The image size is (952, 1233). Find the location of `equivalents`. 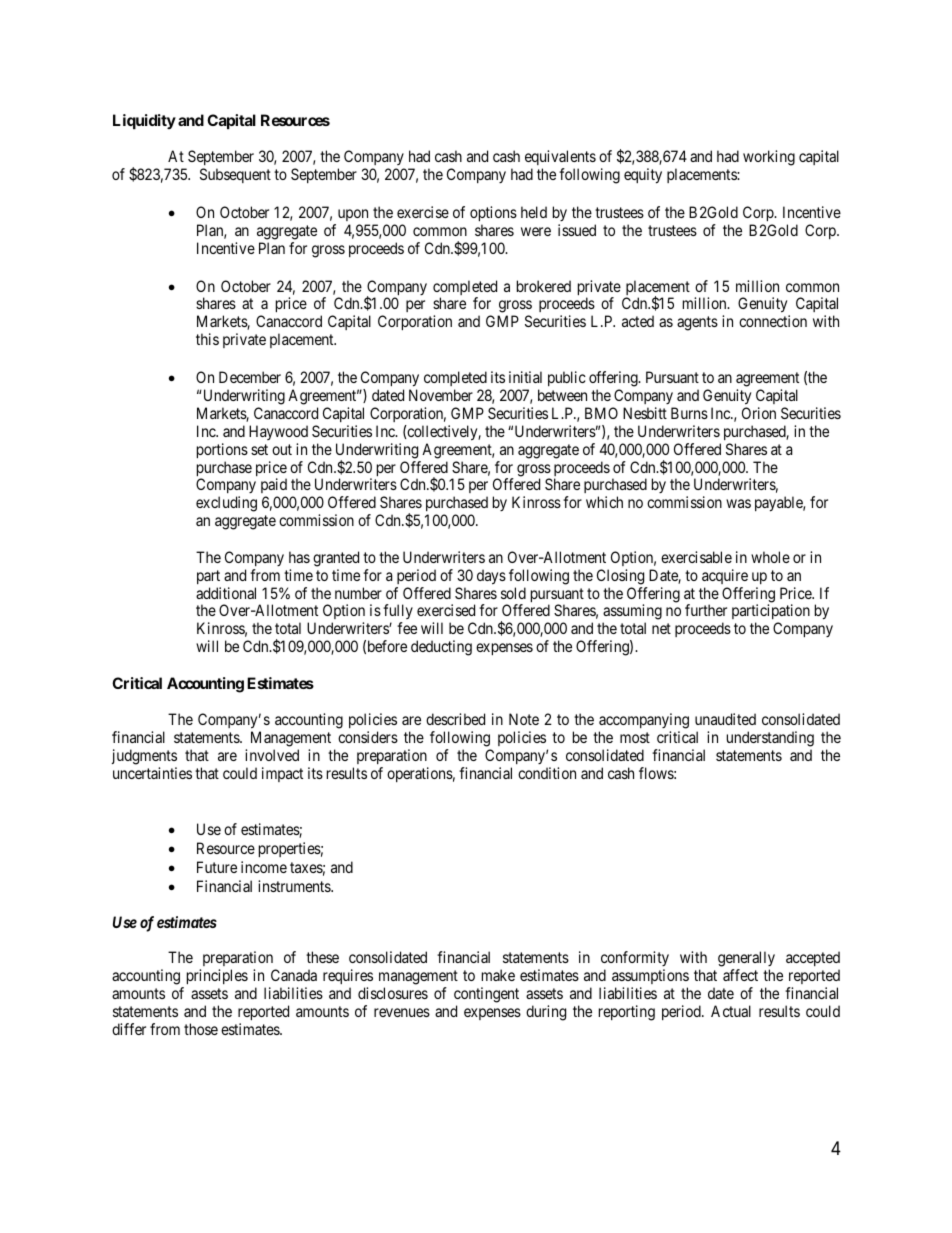

equivalents is located at coordinates (560, 159).
